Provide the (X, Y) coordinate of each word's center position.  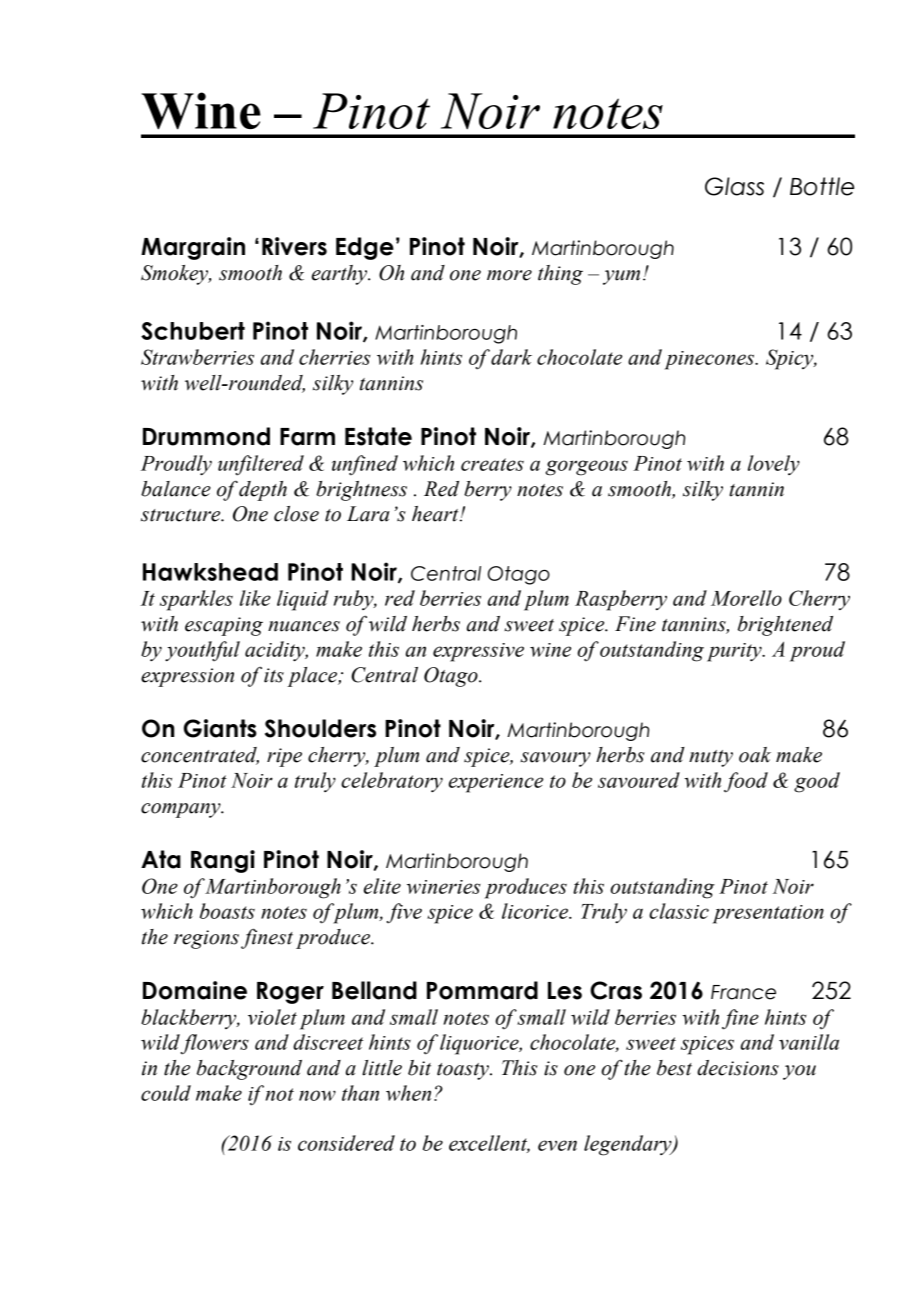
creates (492, 464)
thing (560, 275)
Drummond (206, 436)
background (249, 1070)
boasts (227, 911)
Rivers (294, 246)
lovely (774, 465)
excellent (489, 1144)
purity (735, 652)
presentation (768, 914)
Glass (734, 186)
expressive (478, 652)
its (274, 675)
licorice (536, 911)
